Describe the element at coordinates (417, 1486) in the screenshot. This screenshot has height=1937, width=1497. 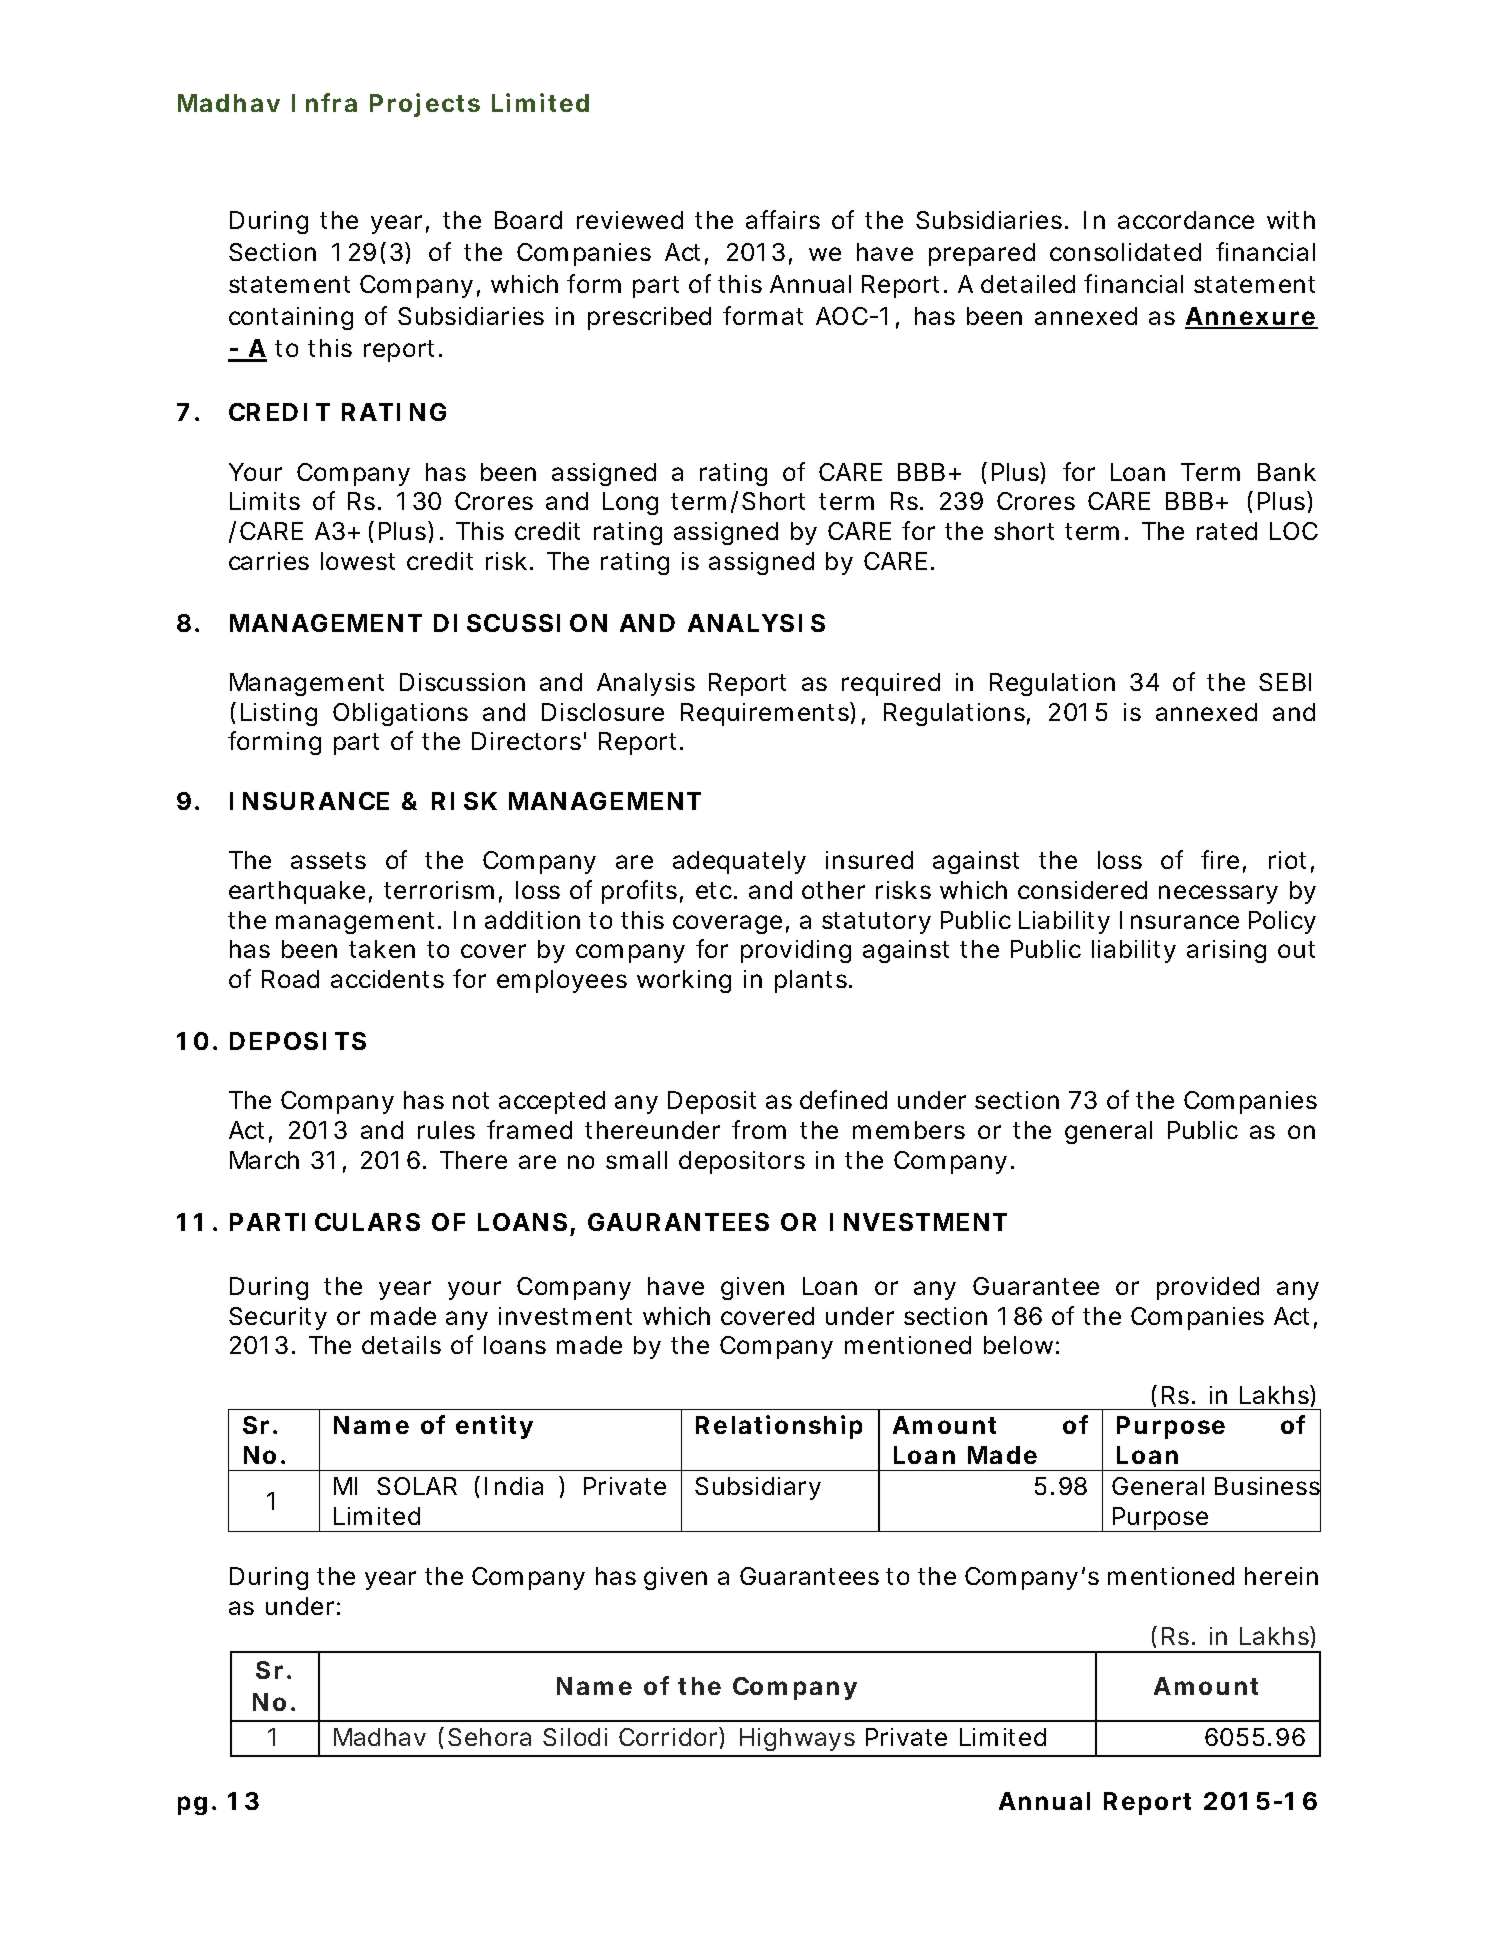
I see `SOLAR` at that location.
